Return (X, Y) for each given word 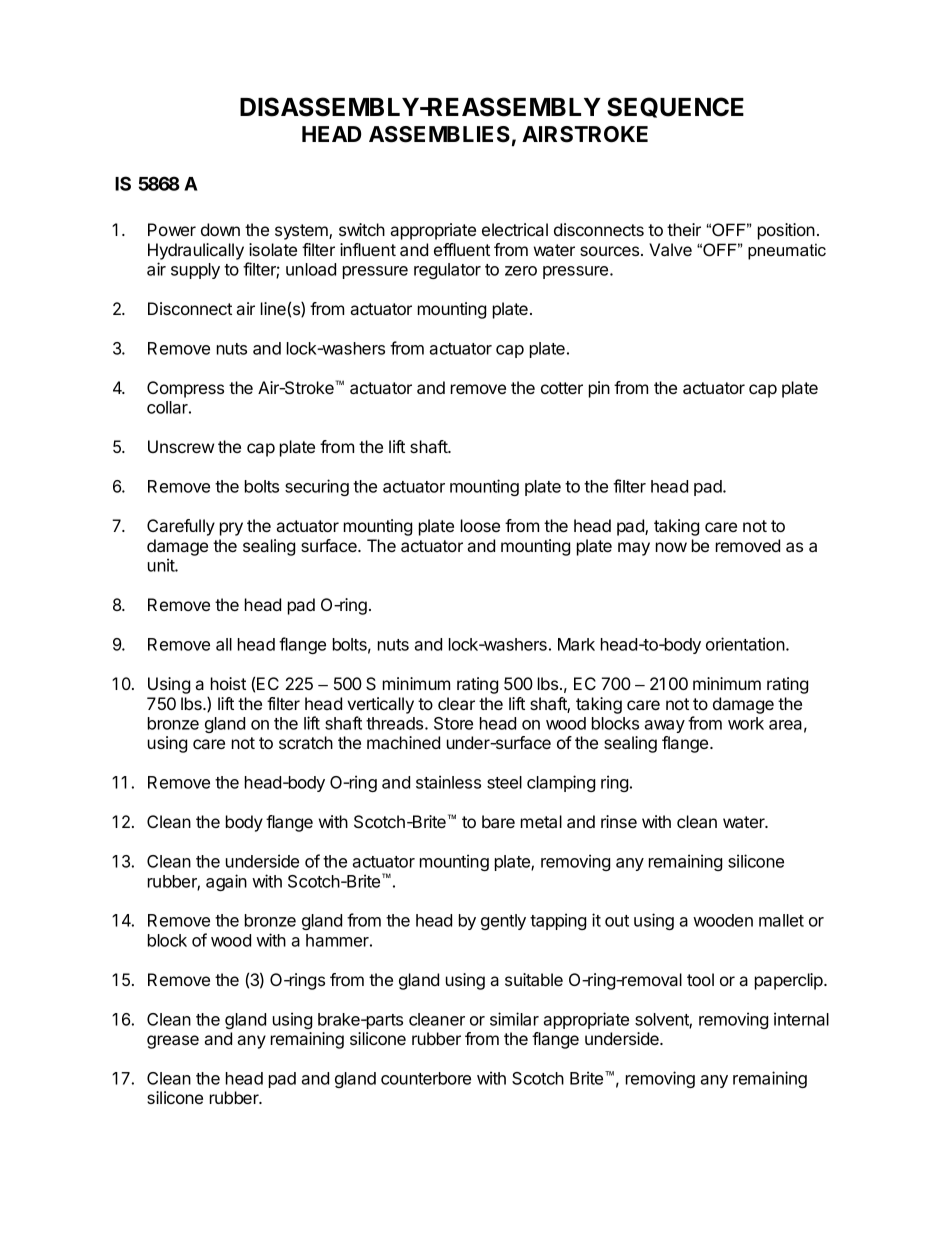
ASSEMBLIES (439, 134)
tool (700, 979)
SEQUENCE (675, 107)
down (220, 229)
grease (173, 1042)
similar (514, 1019)
